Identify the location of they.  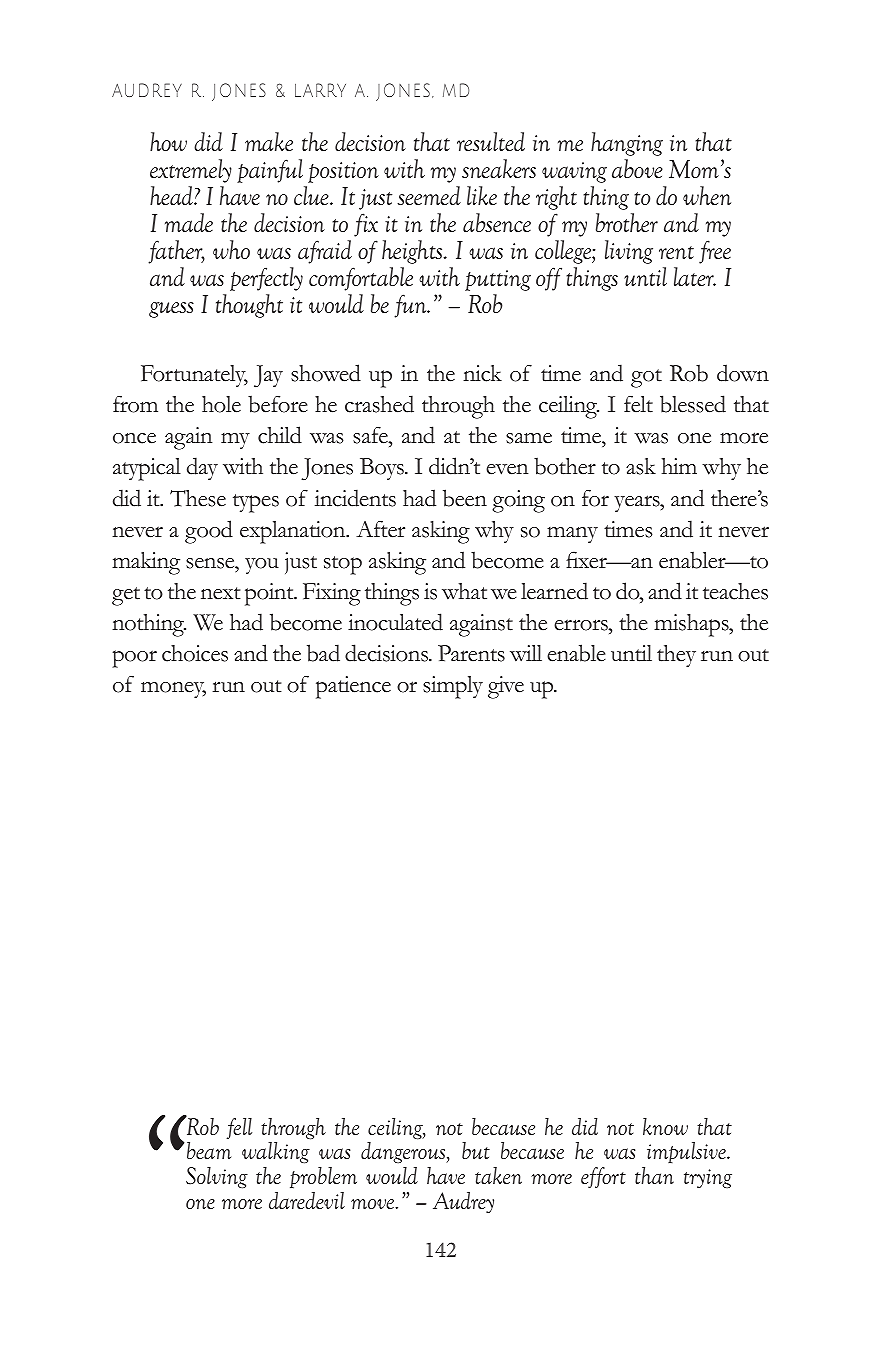
(676, 656).
